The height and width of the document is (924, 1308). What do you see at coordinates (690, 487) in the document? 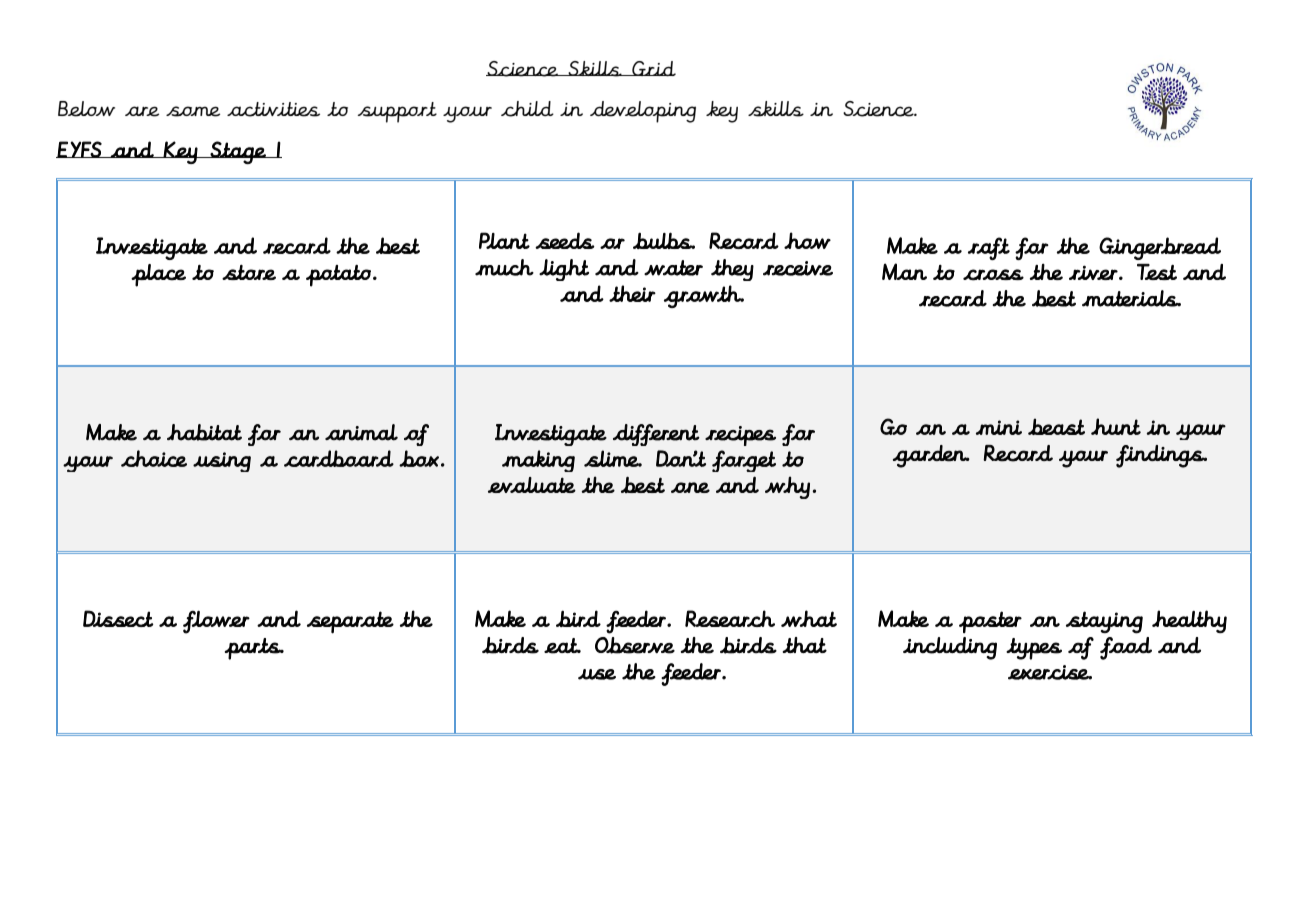
I see `one` at bounding box center [690, 487].
